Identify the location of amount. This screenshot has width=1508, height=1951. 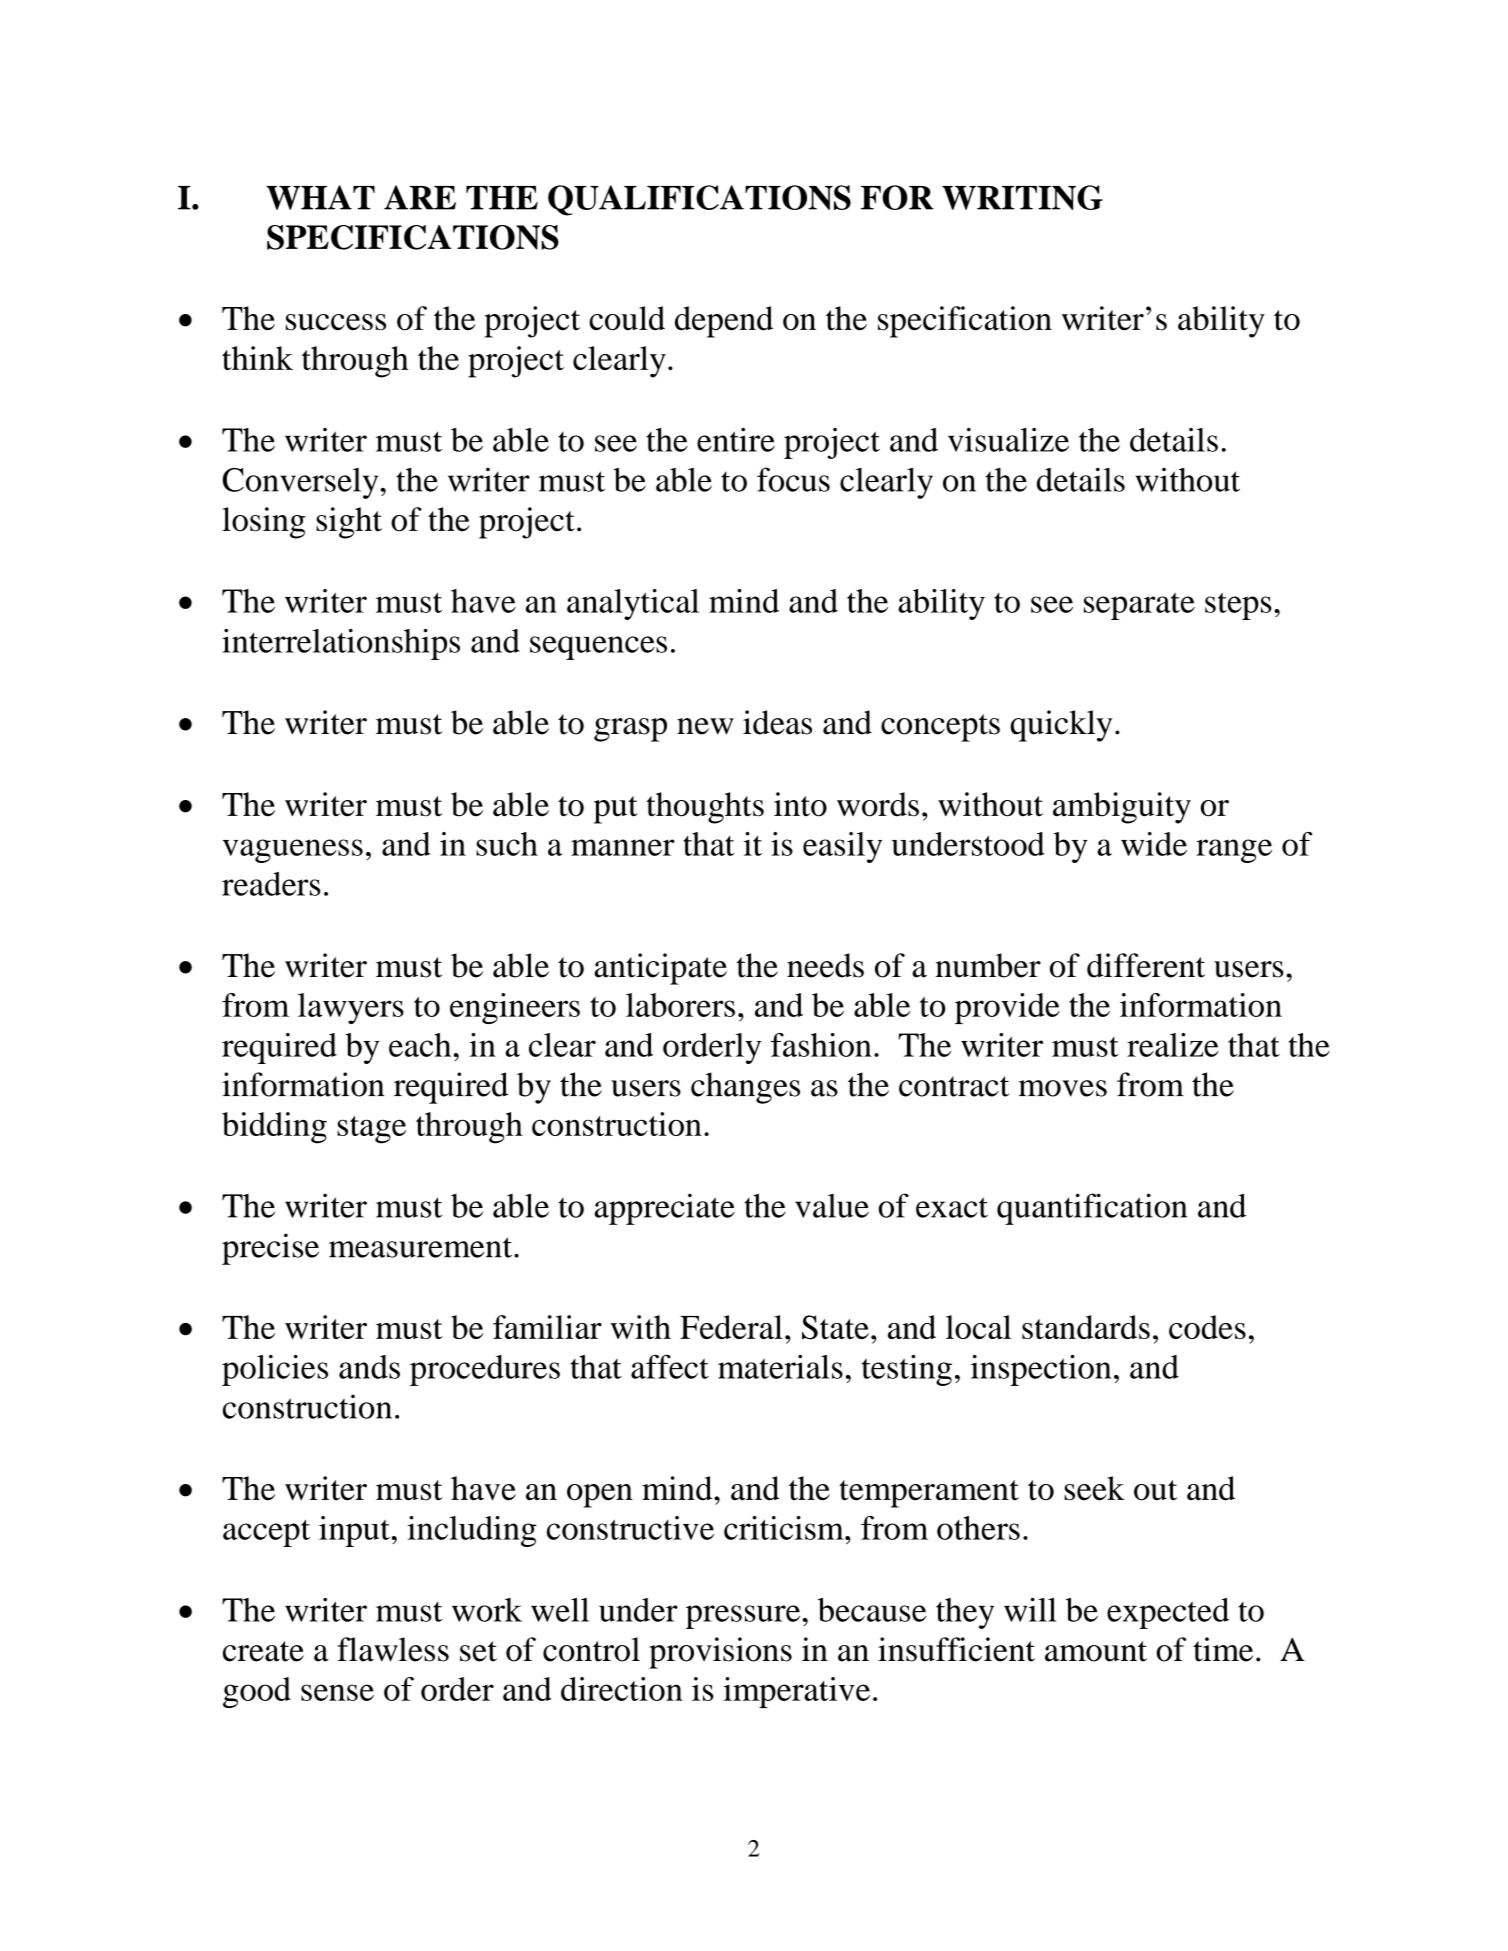
(1096, 1651).
